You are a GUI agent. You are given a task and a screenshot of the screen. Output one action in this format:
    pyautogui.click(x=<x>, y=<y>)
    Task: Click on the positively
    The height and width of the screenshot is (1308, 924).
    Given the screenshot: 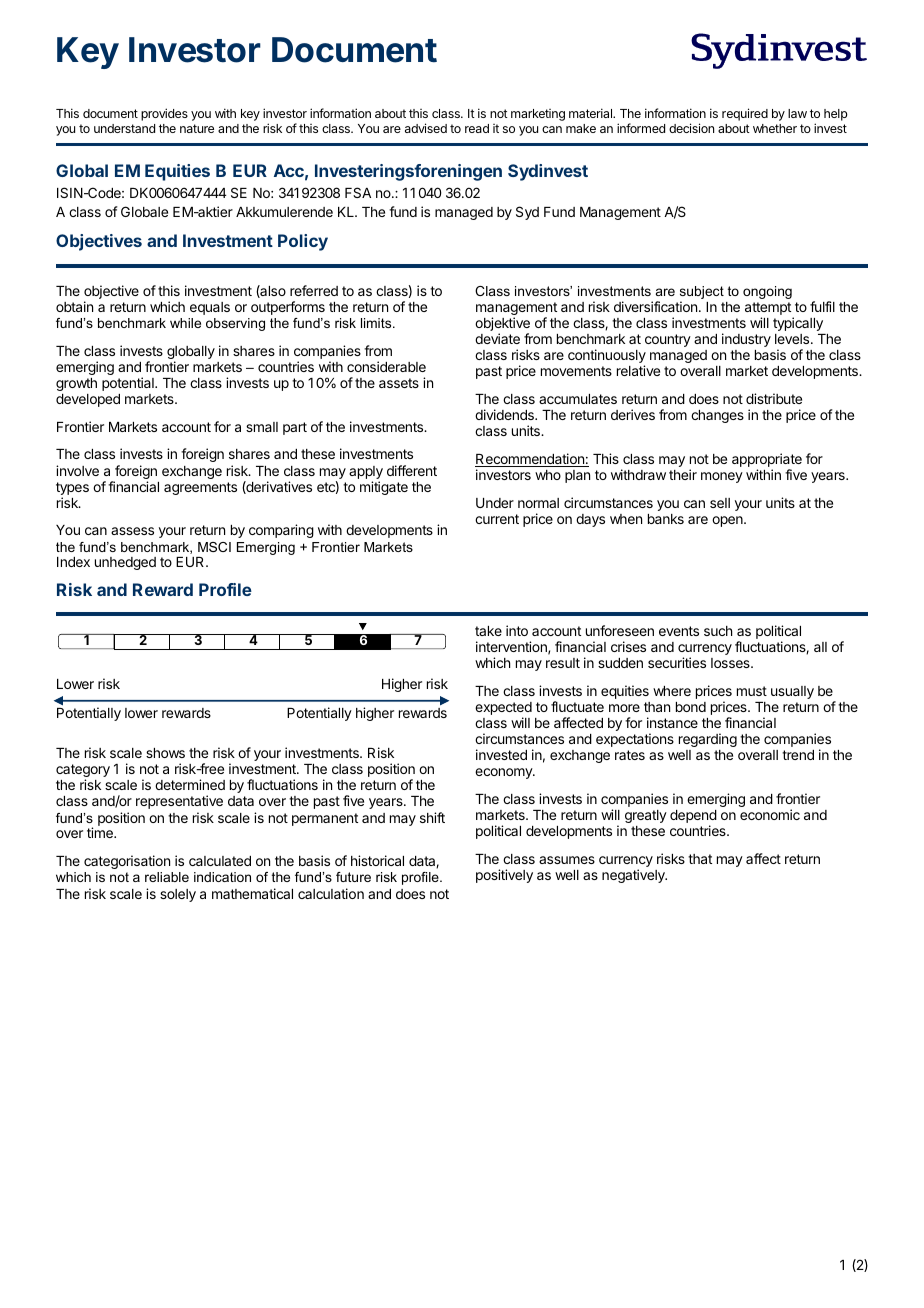 What is the action you would take?
    pyautogui.click(x=504, y=876)
